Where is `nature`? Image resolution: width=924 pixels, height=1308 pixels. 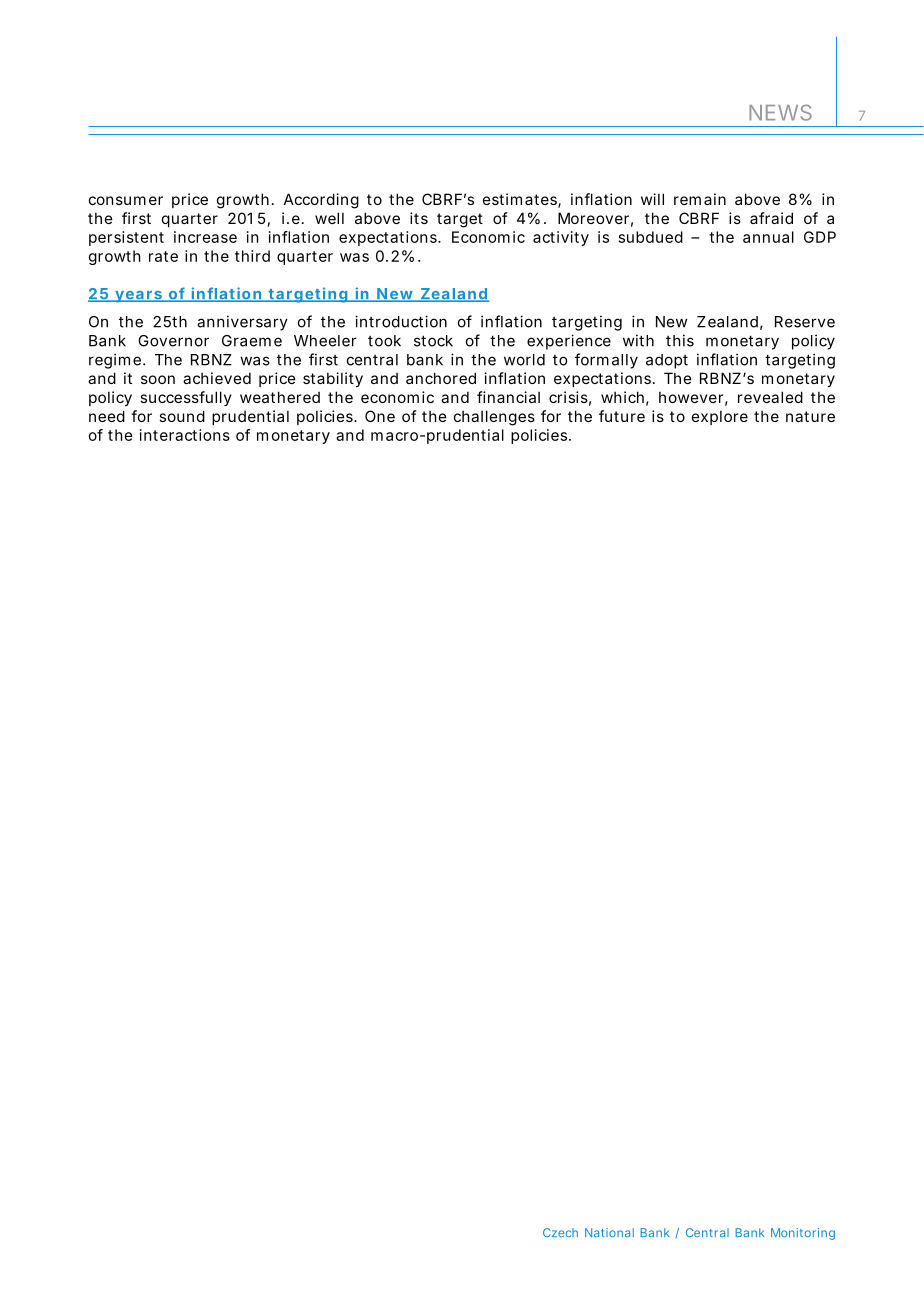 nature is located at coordinates (810, 416).
